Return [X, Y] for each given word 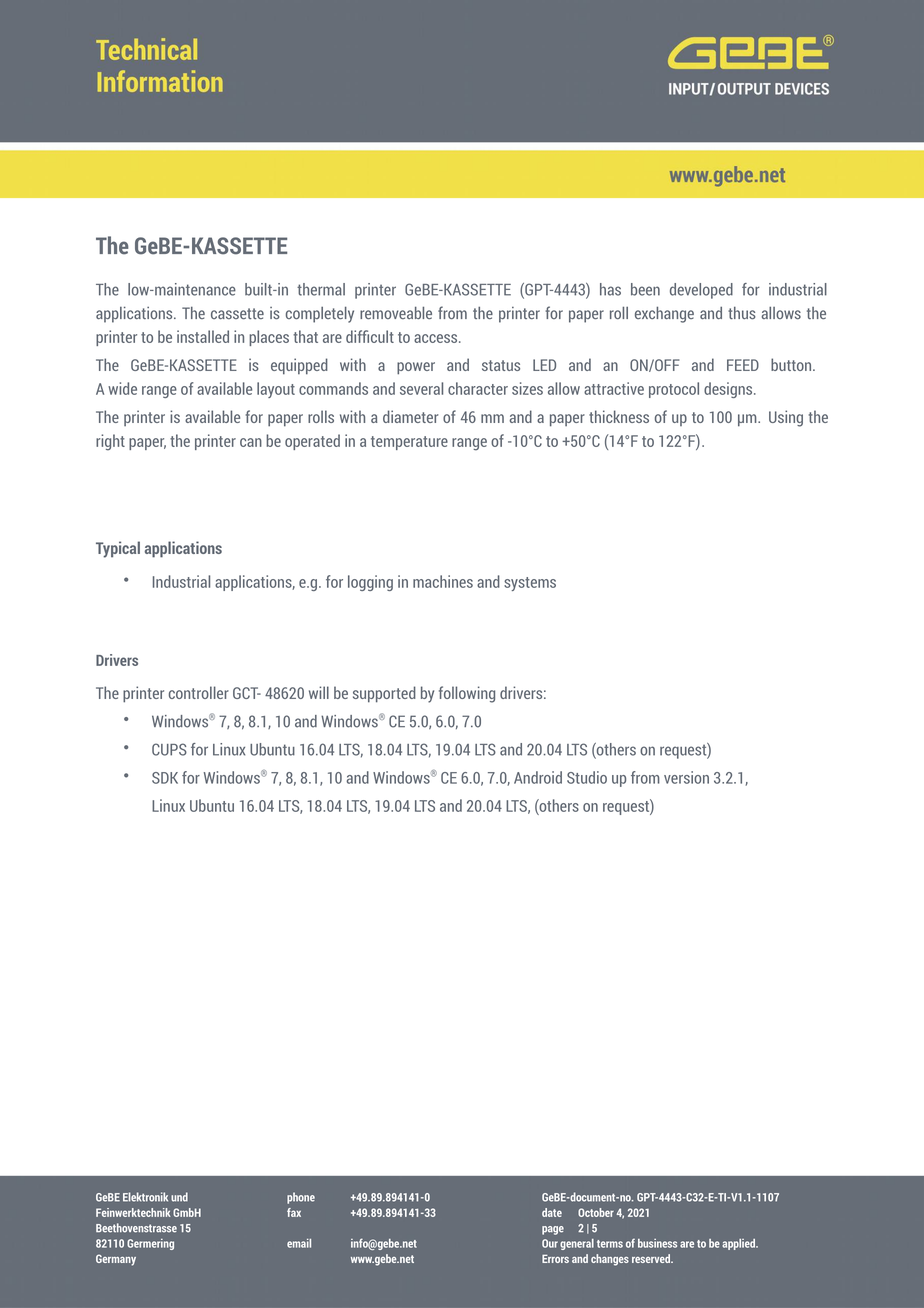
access [437, 338]
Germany [116, 1260]
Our [550, 1243]
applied [739, 1244]
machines [443, 581]
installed [203, 336]
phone [301, 1198]
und [179, 1197]
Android [538, 777]
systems [530, 584]
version [686, 777]
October [596, 1212]
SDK [165, 778]
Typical [118, 549]
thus [742, 313]
